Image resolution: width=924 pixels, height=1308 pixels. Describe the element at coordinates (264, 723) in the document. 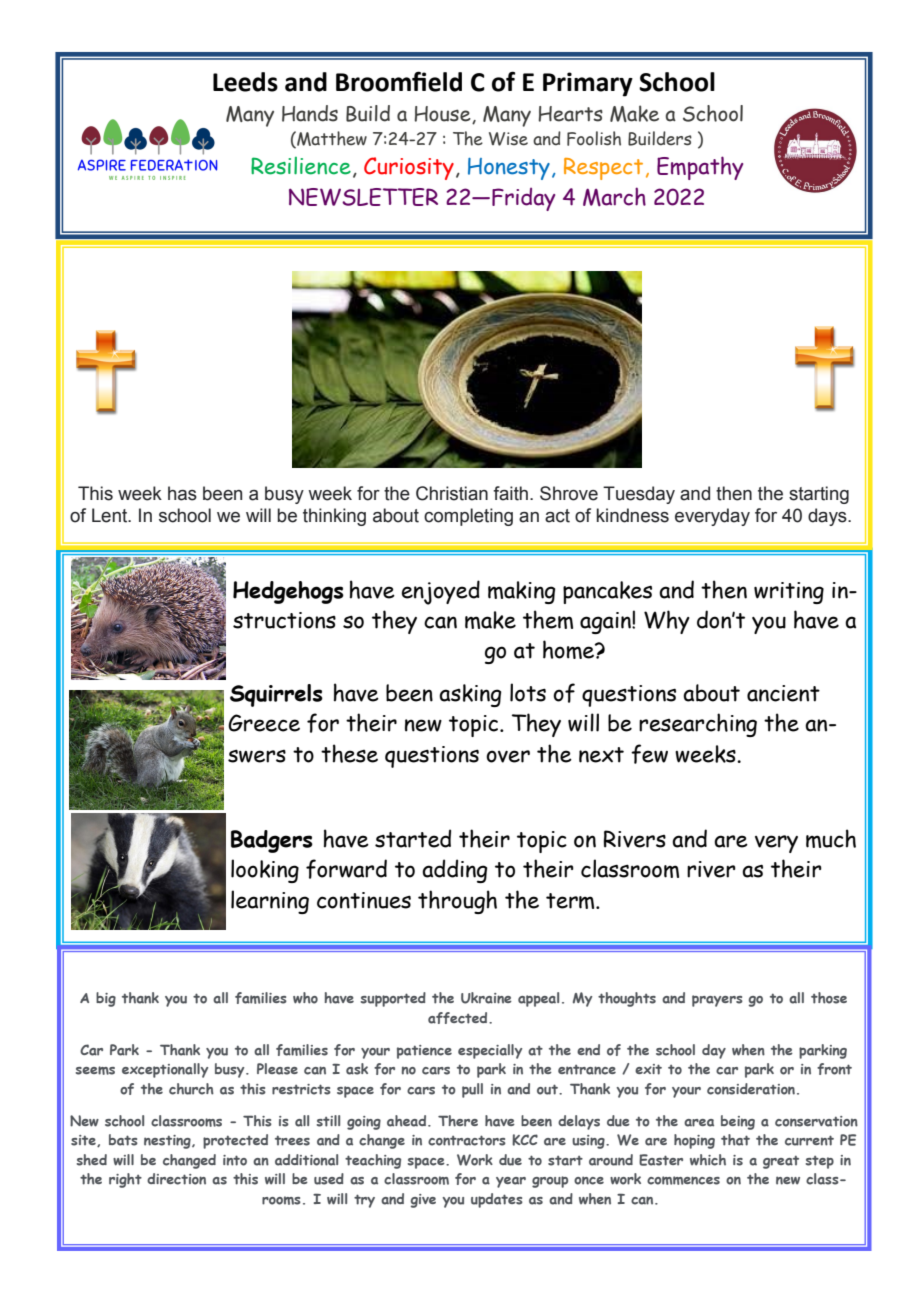

I see `Greece` at that location.
